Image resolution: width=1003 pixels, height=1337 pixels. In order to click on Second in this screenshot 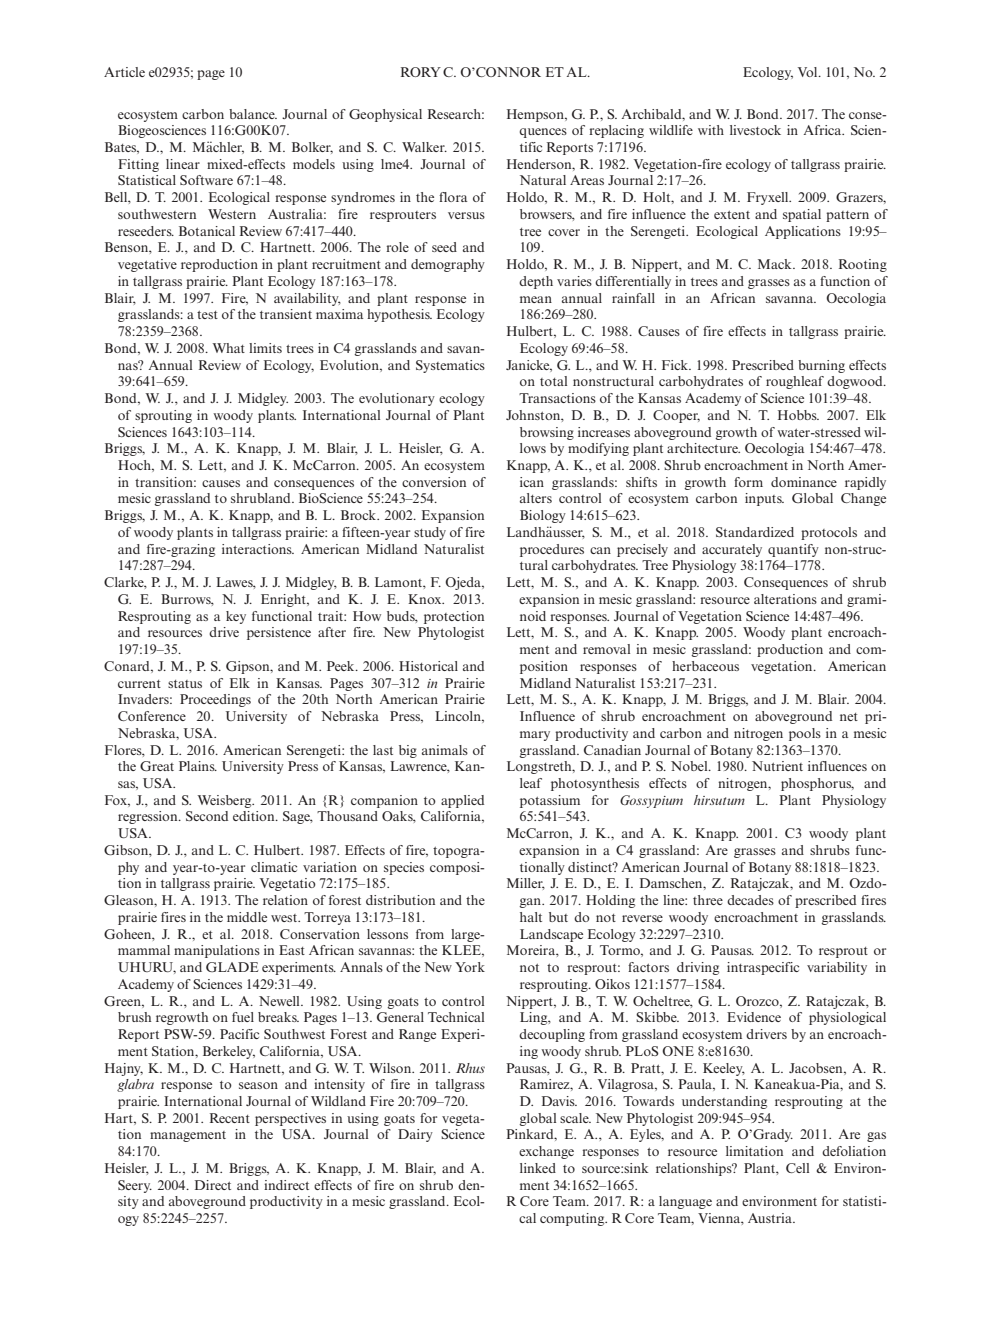, I will do `click(207, 816)`.
